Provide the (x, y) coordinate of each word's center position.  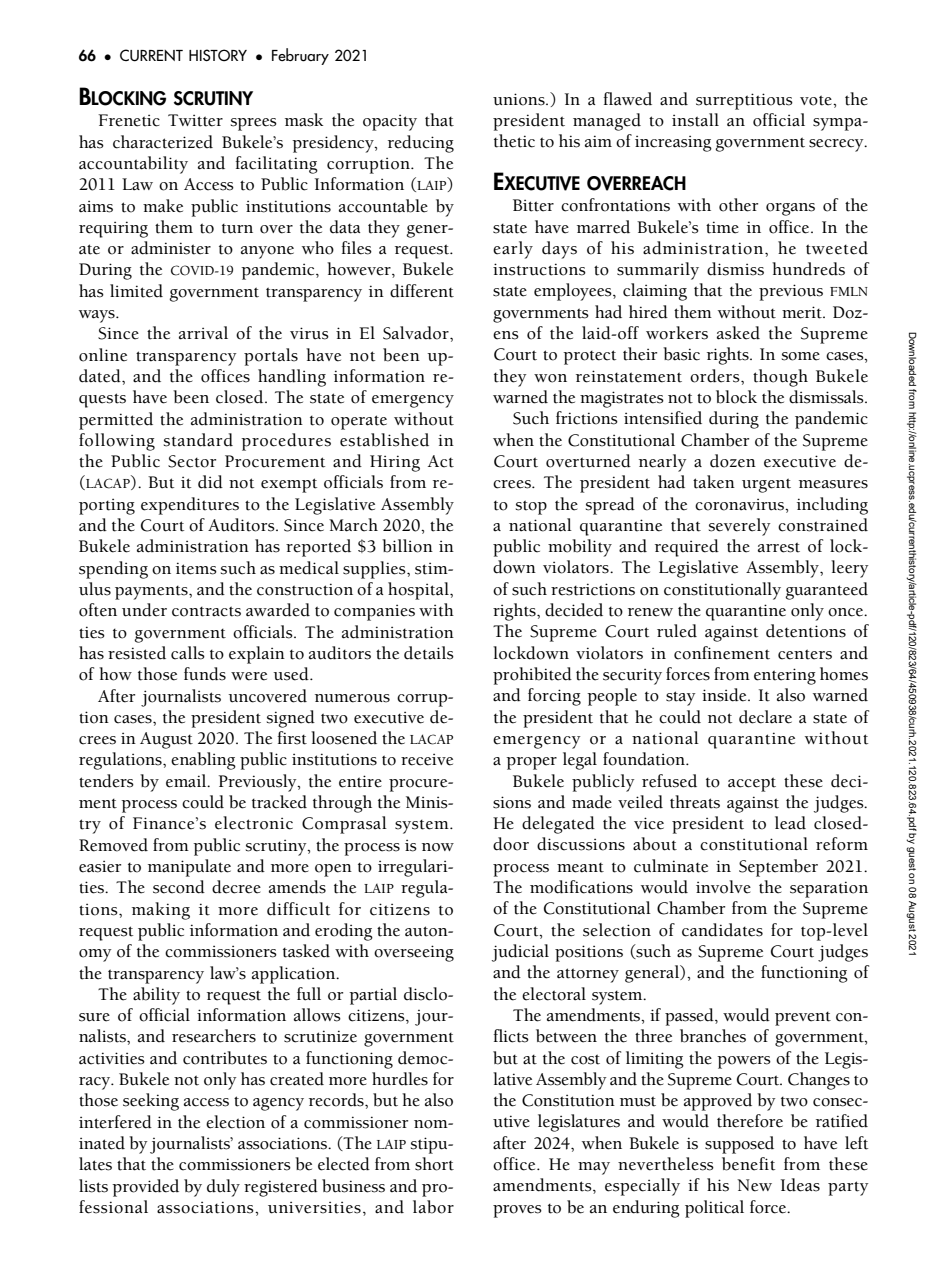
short (434, 1164)
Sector (192, 461)
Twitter (195, 120)
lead (790, 823)
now (438, 847)
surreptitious (744, 101)
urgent (766, 485)
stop (531, 507)
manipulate (189, 868)
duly (223, 1188)
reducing (421, 144)
